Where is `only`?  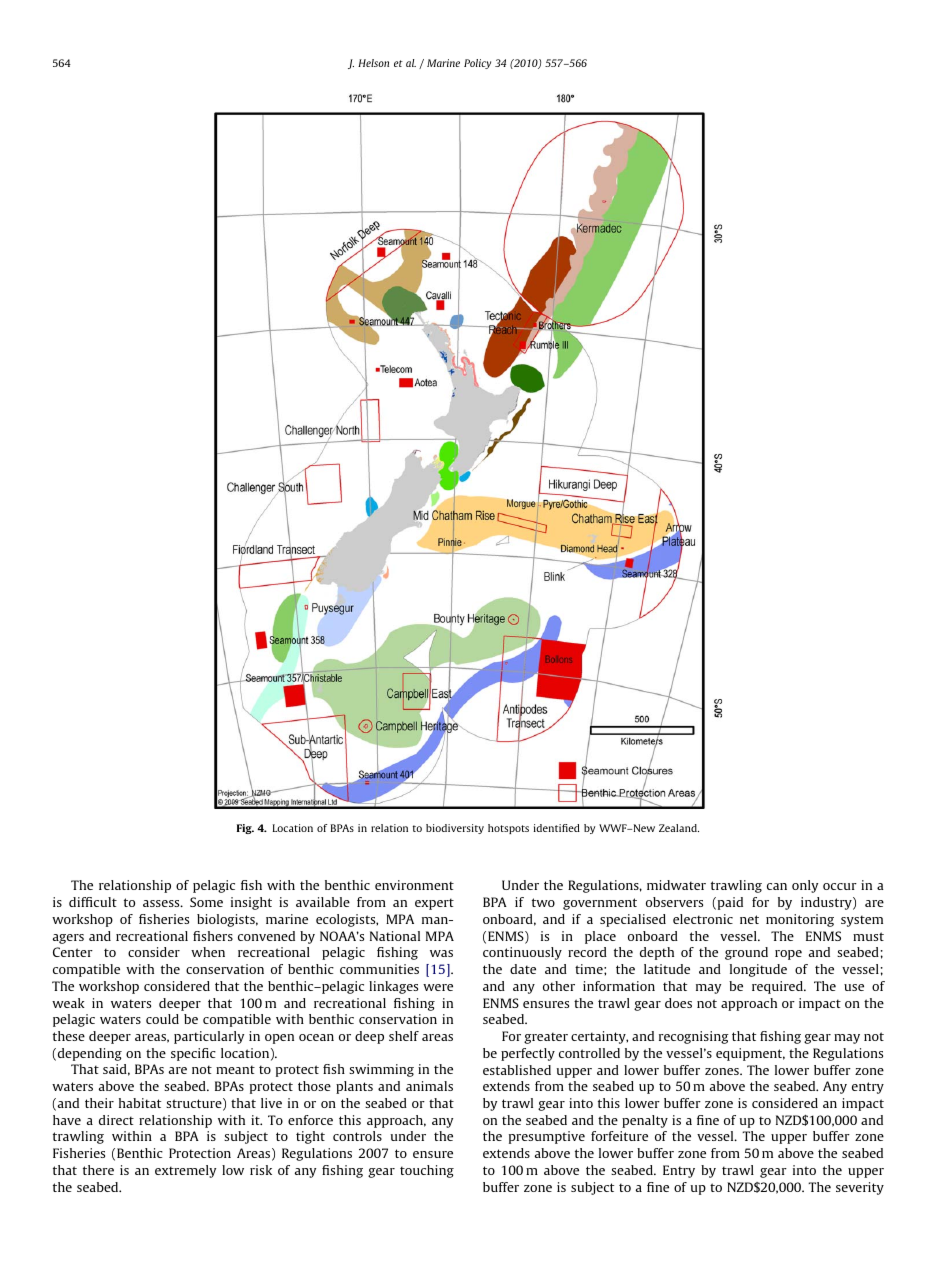
only is located at coordinates (805, 886).
